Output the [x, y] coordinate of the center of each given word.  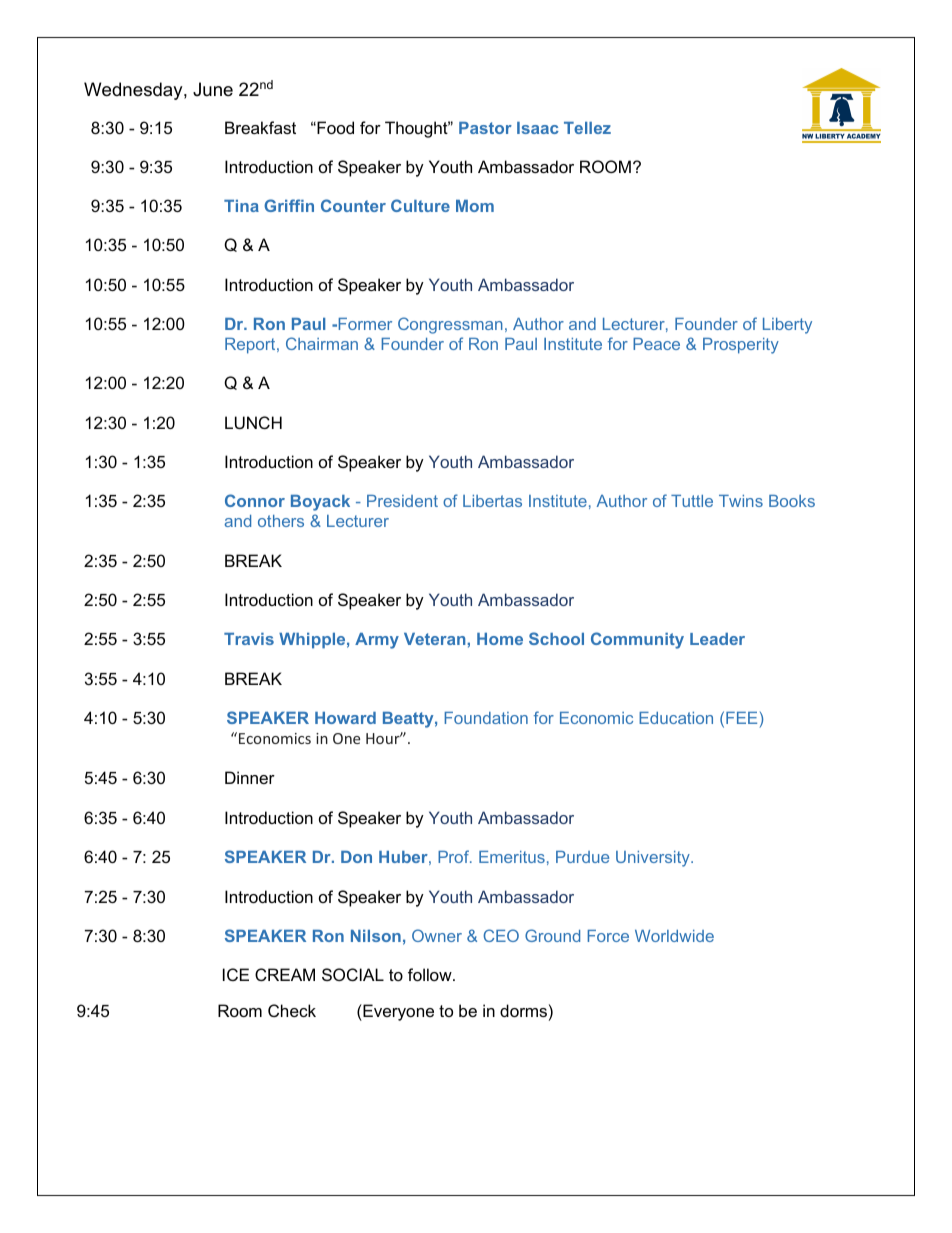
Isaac [538, 128]
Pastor [485, 128]
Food [334, 127]
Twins [741, 501]
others [281, 521]
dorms [523, 1010]
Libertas [492, 501]
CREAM [285, 974]
